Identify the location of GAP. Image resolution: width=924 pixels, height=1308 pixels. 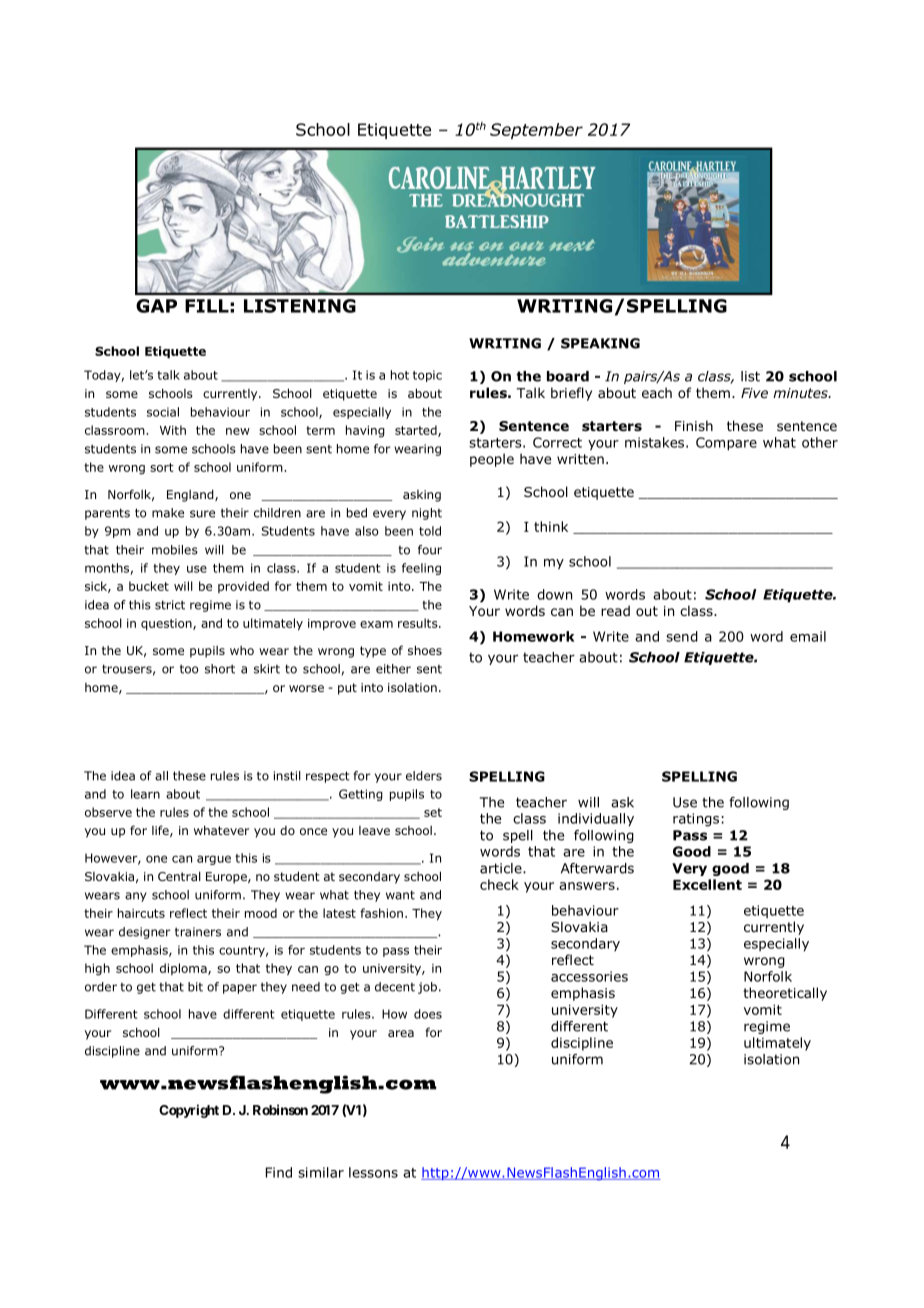
(156, 306).
